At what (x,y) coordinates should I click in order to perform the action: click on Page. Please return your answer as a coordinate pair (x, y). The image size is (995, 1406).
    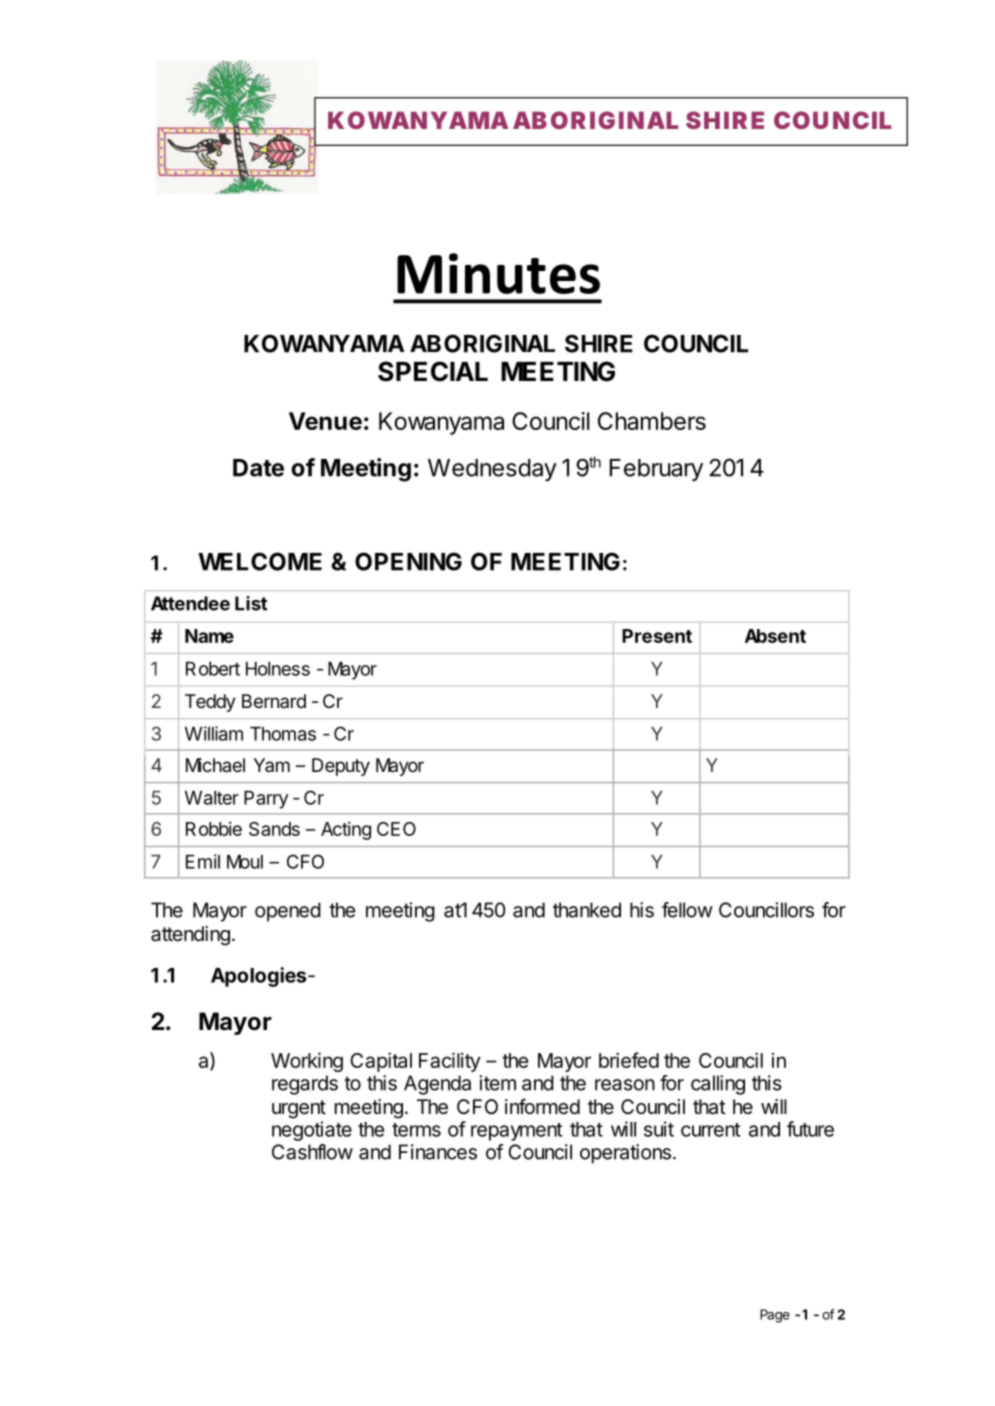
    Looking at the image, I should click on (775, 1316).
